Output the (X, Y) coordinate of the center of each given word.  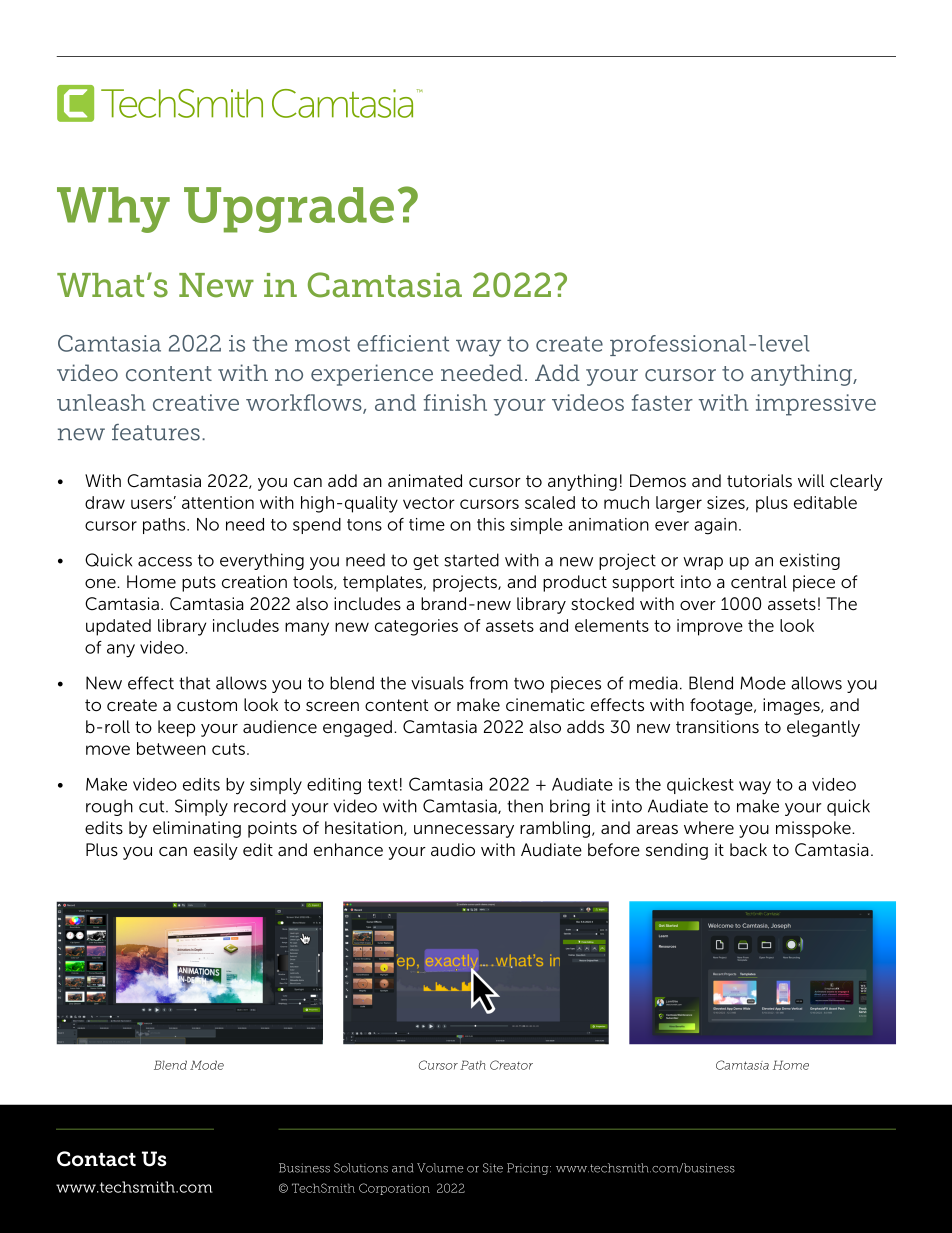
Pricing (529, 1169)
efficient (403, 343)
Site (493, 1168)
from (489, 683)
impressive (816, 405)
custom (207, 705)
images (792, 706)
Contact (96, 1159)
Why (113, 210)
